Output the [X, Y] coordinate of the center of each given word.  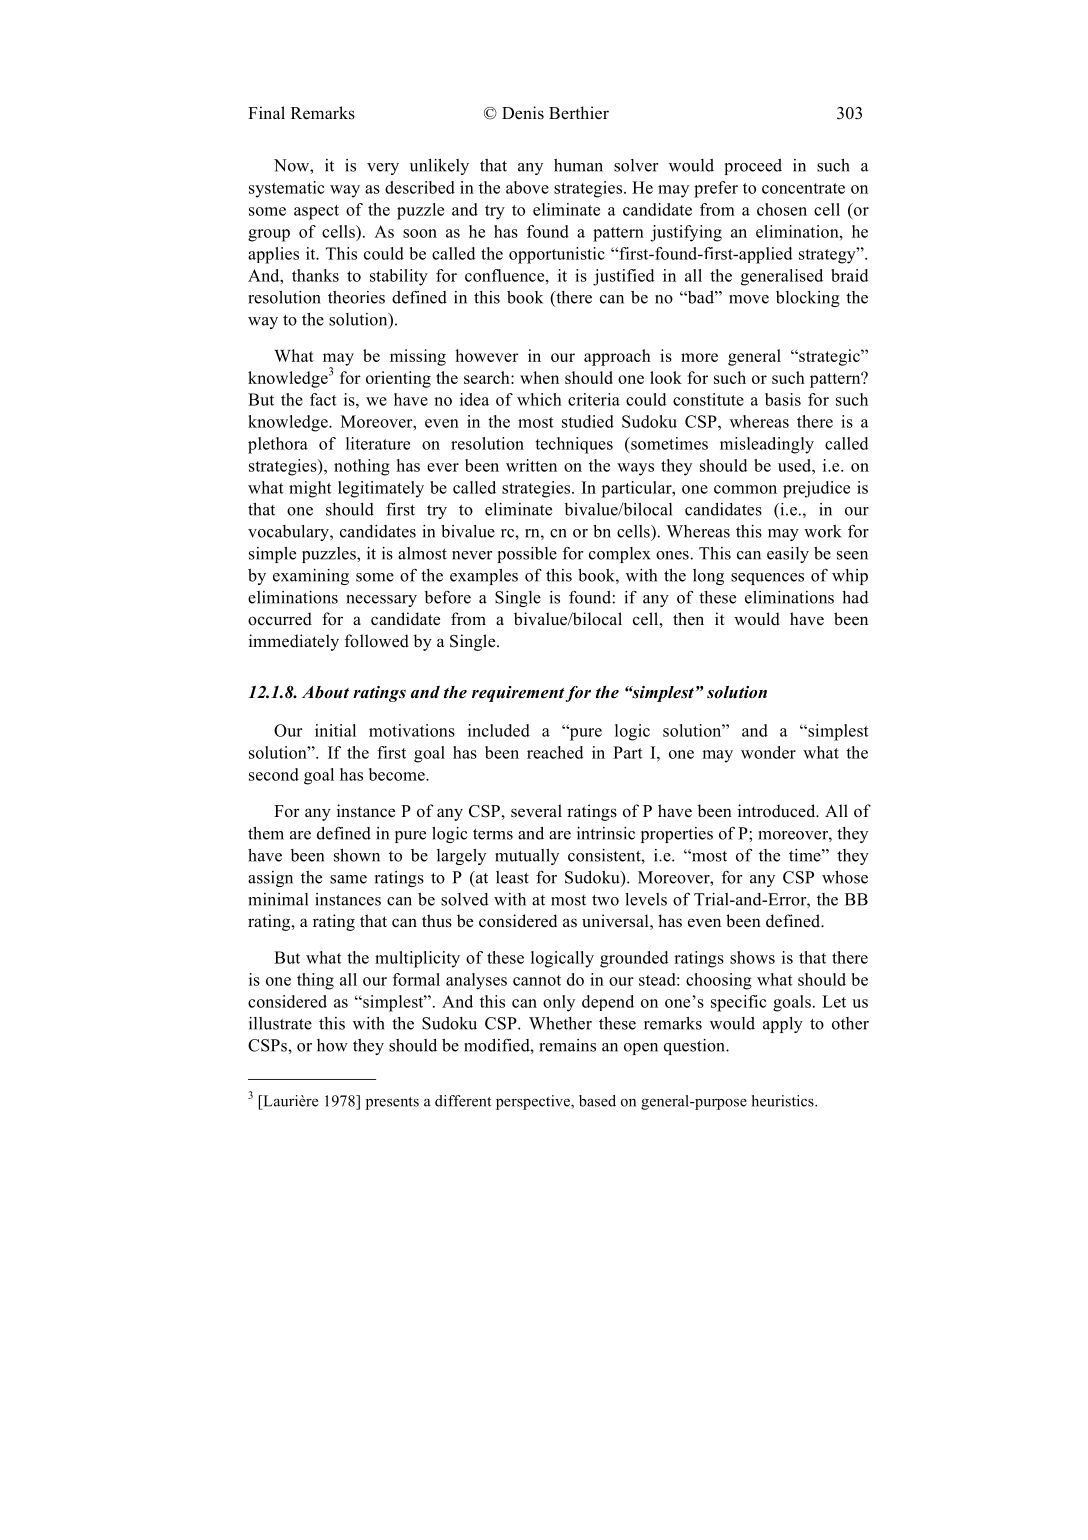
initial [335, 730]
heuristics [784, 1101]
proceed [753, 167]
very [383, 169]
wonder [768, 752]
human [578, 165]
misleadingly [767, 445]
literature [378, 443]
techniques [574, 445]
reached [555, 752]
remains [567, 1045]
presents [392, 1103]
